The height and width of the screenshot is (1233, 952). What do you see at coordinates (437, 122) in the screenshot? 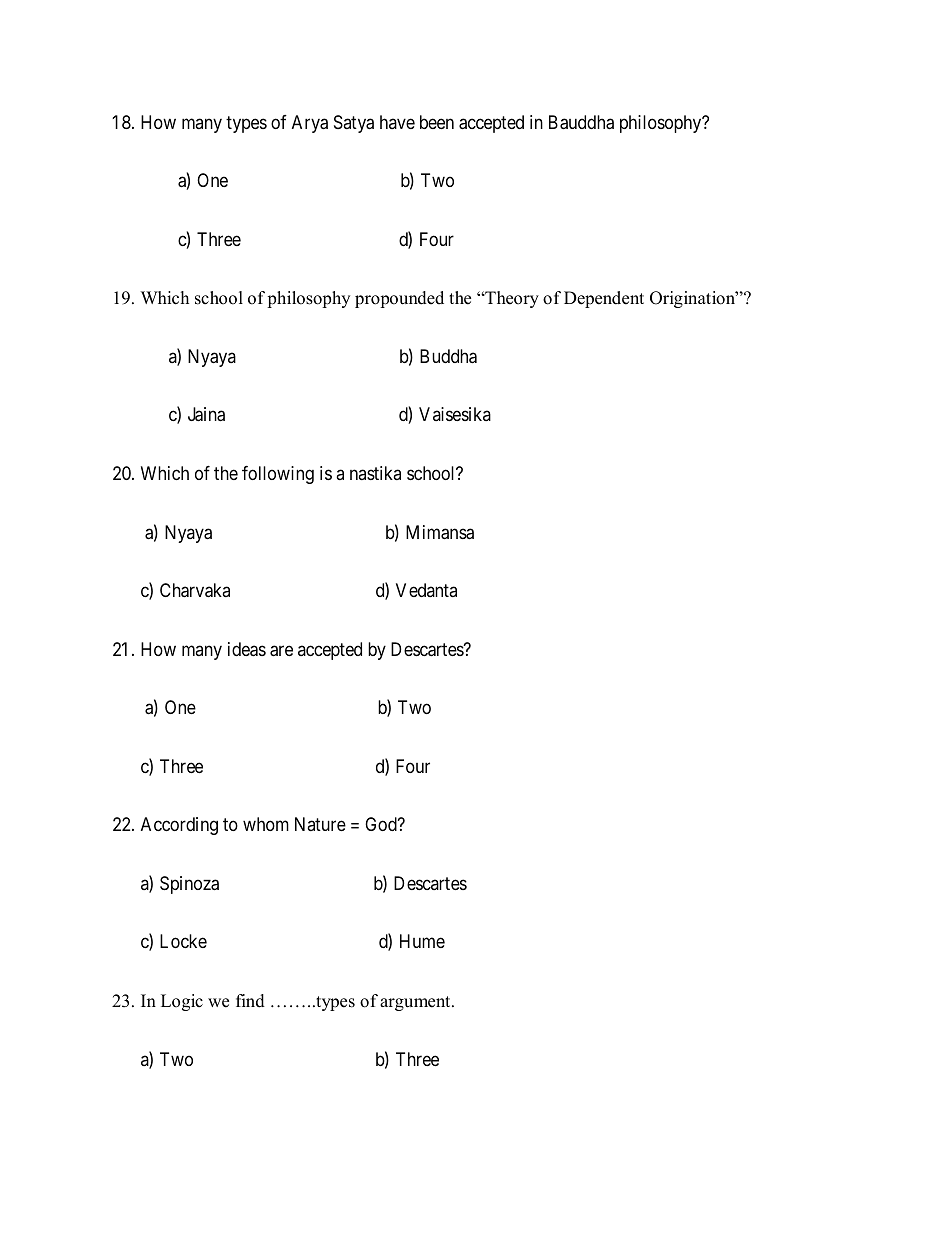
I see `been` at bounding box center [437, 122].
